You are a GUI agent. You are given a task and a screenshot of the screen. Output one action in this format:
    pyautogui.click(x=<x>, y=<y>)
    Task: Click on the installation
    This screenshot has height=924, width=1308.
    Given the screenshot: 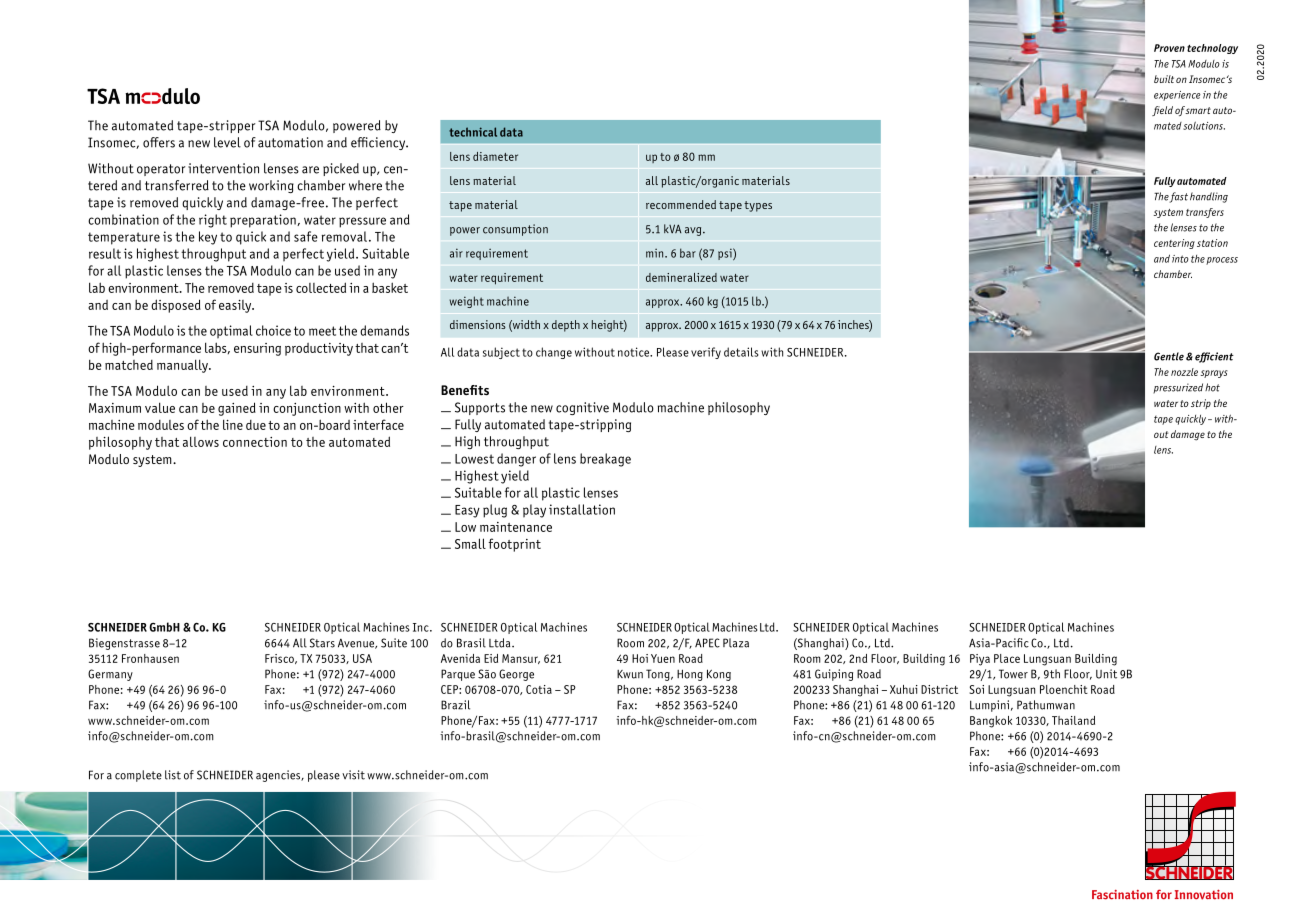 What is the action you would take?
    pyautogui.click(x=582, y=509)
